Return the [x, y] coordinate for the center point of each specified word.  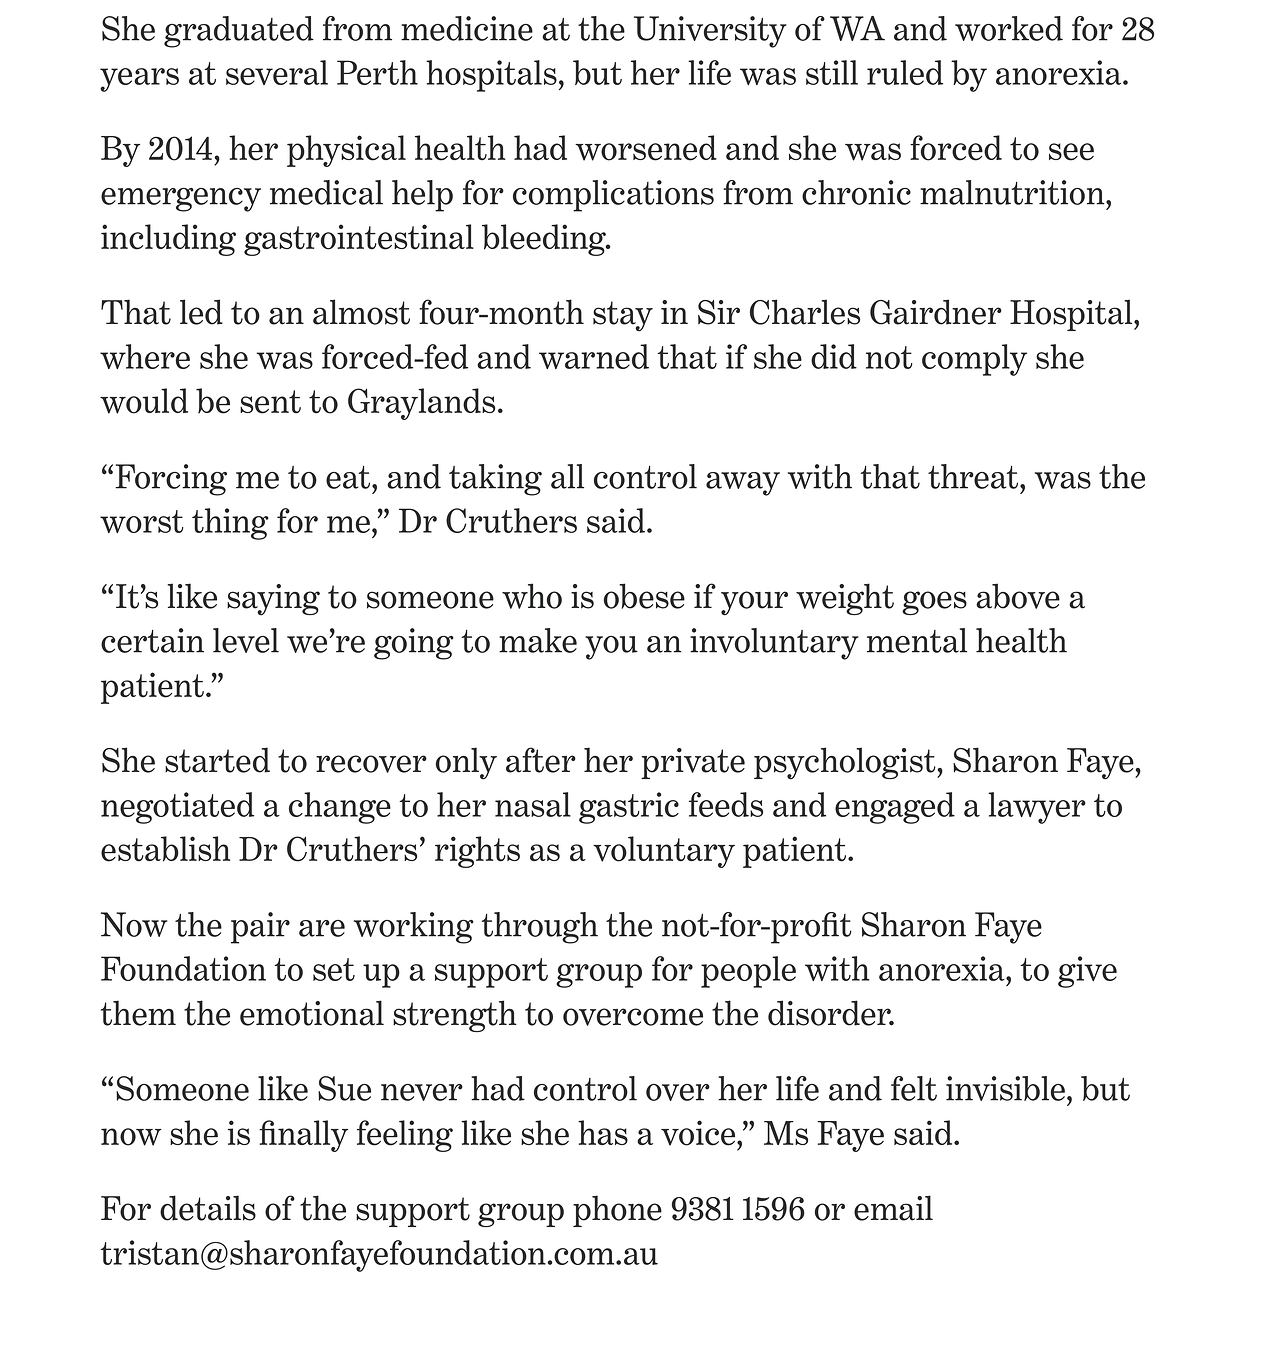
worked [1009, 28]
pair [260, 928]
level [246, 640]
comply [974, 360]
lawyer [1037, 808]
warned [594, 356]
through [539, 928]
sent [270, 402]
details [208, 1208]
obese [644, 596]
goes [934, 603]
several [277, 72]
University [710, 32]
